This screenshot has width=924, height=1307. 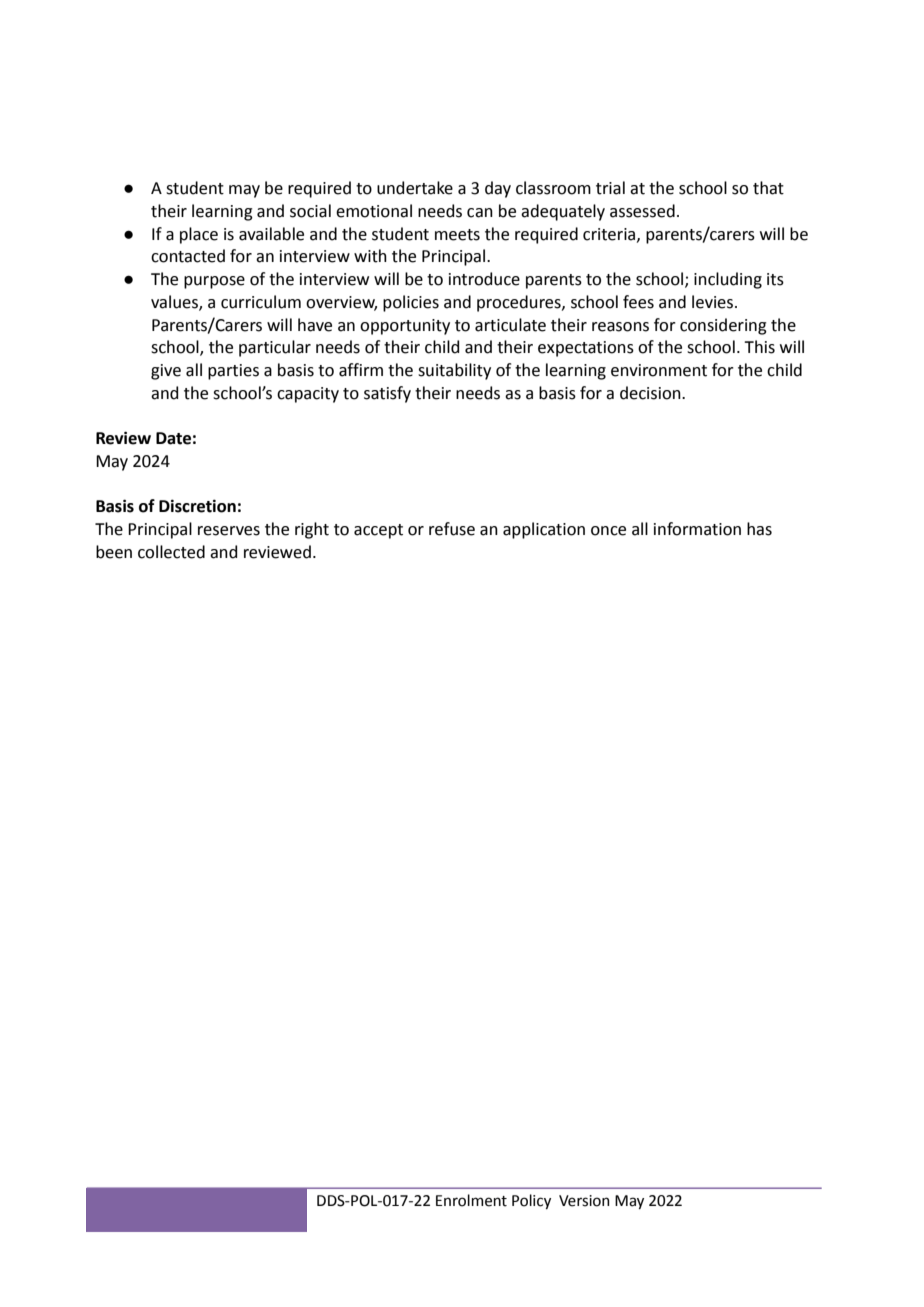 I want to click on collected, so click(x=171, y=552).
